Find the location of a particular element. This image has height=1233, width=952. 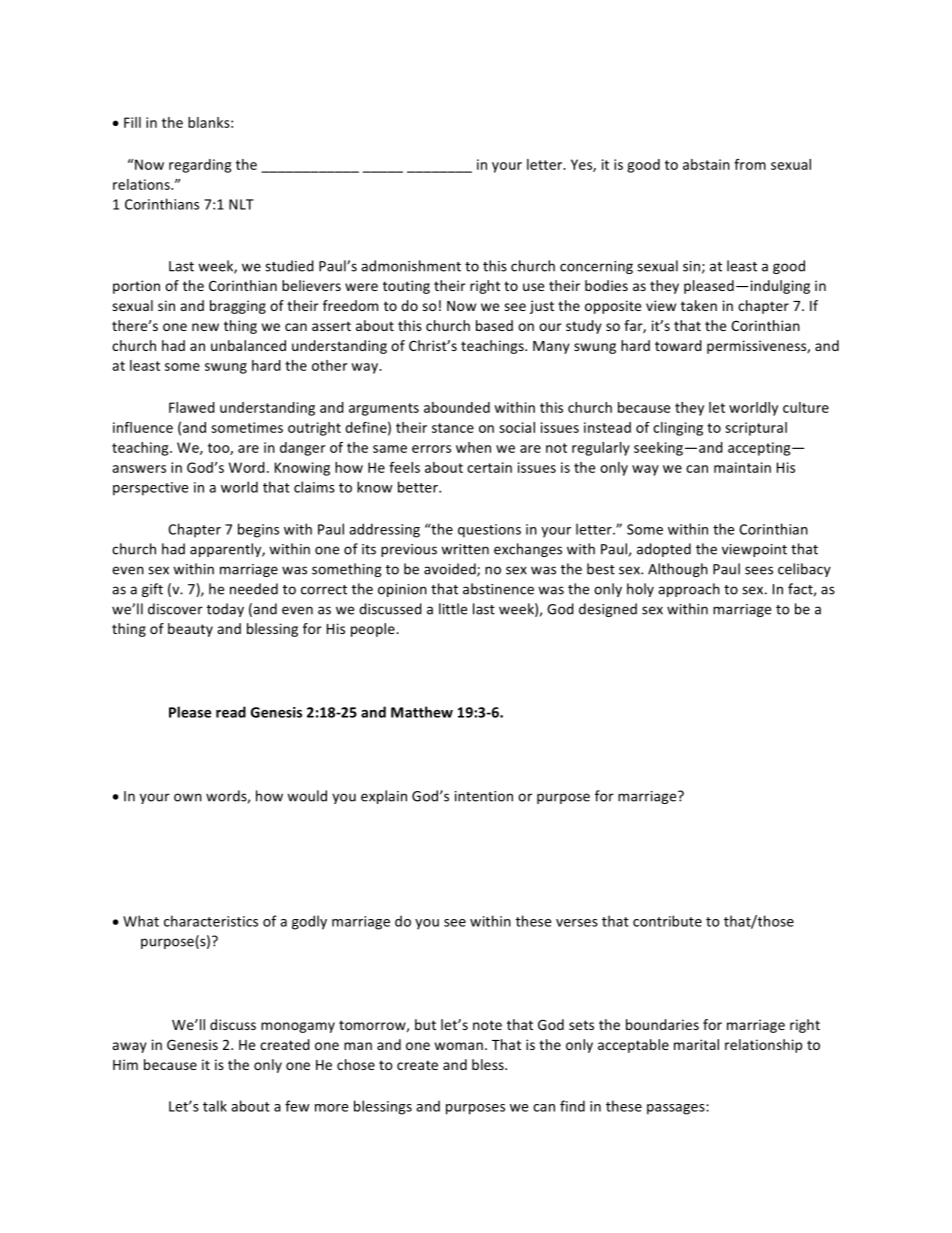

little is located at coordinates (453, 609).
